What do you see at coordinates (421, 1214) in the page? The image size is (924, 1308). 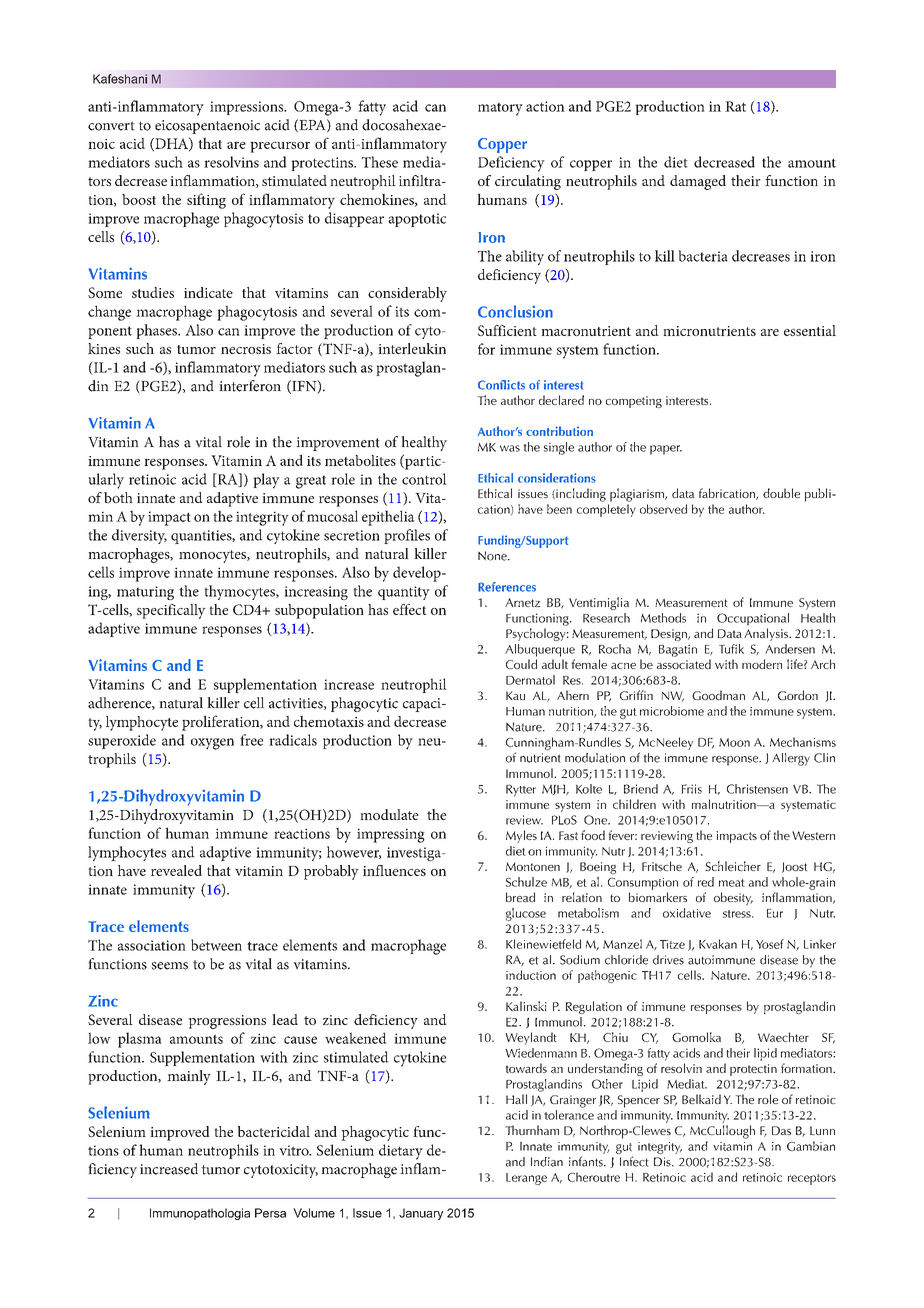 I see `January` at bounding box center [421, 1214].
